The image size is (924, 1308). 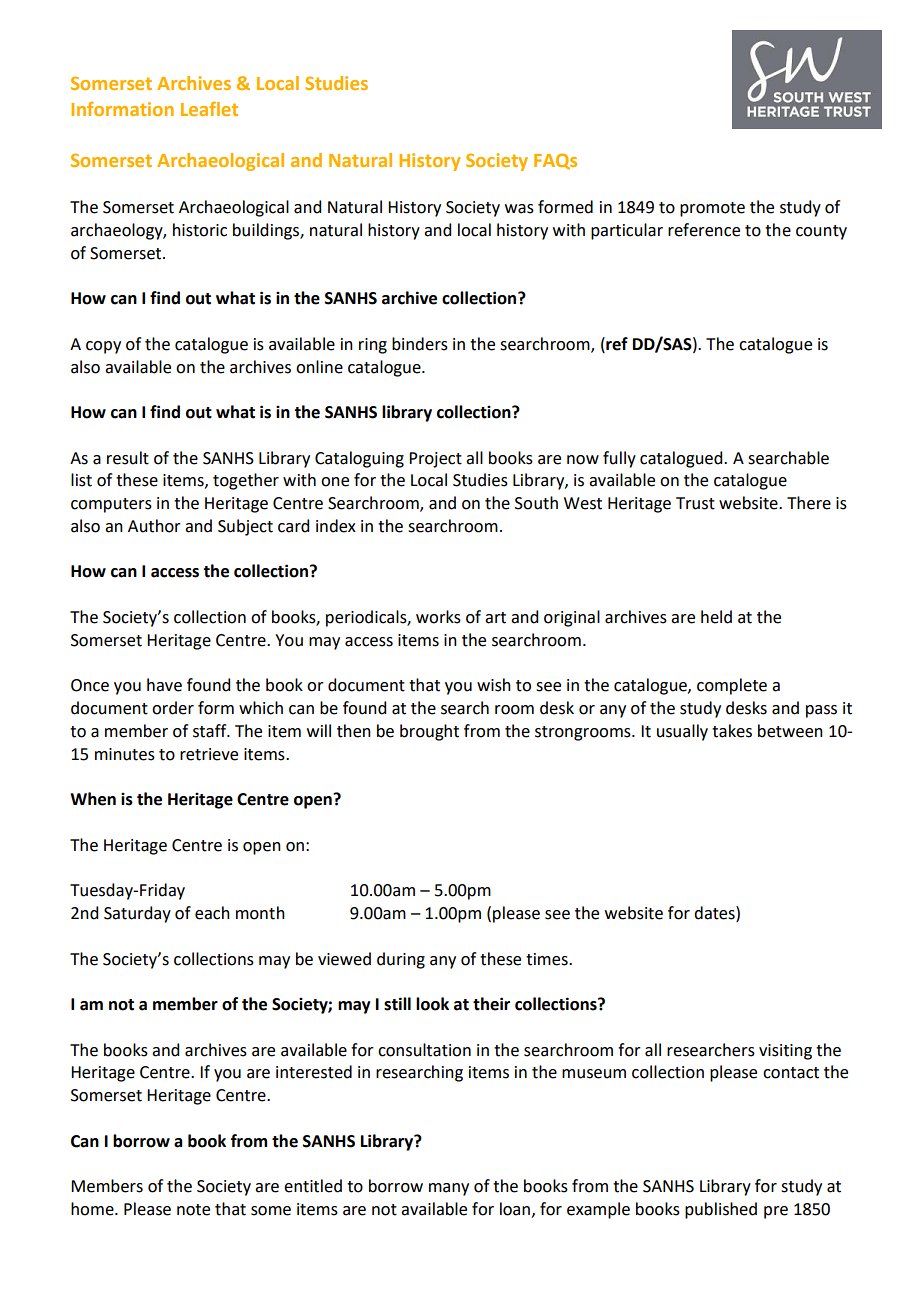 I want to click on order, so click(x=173, y=708).
